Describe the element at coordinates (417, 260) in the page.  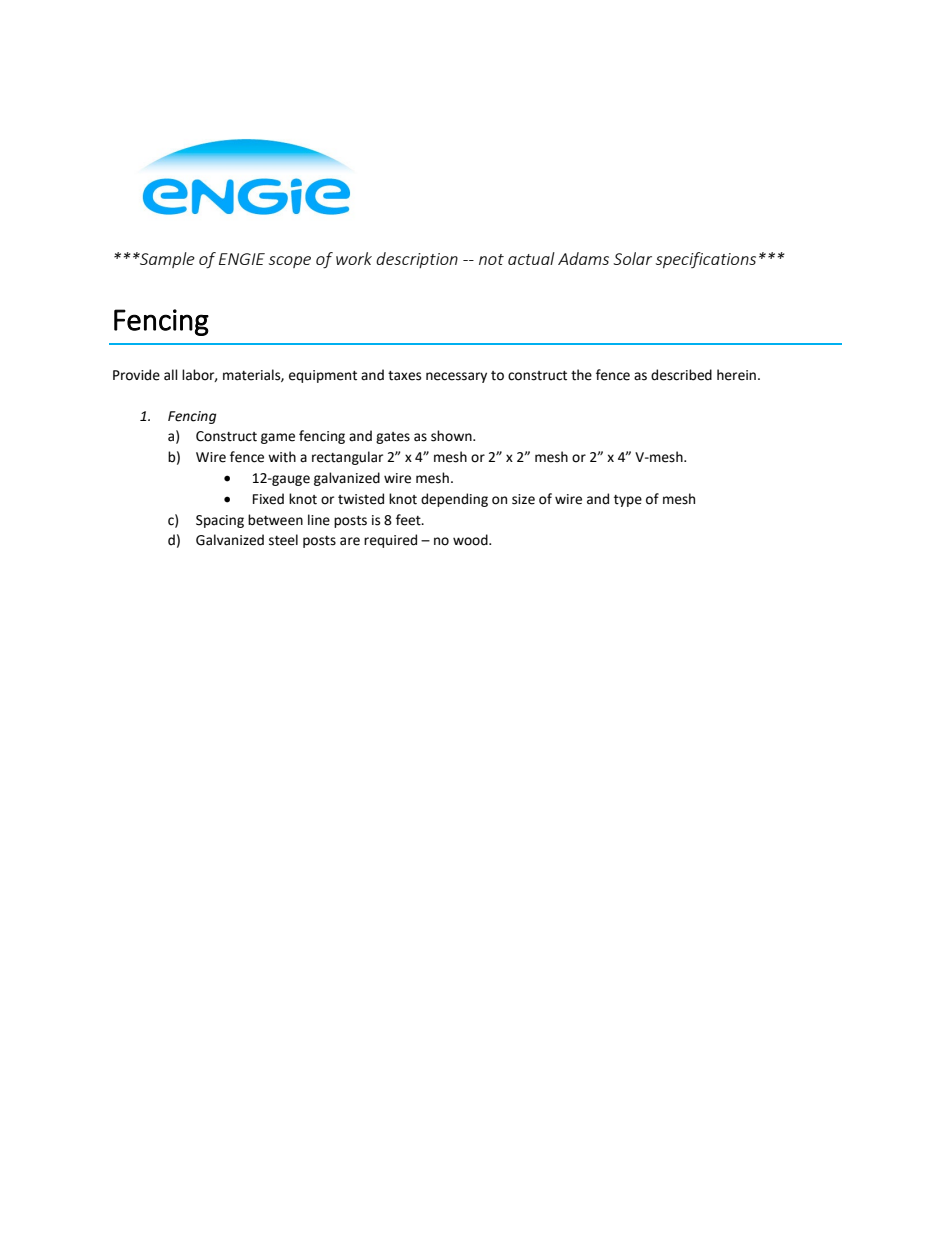
I see `description` at that location.
